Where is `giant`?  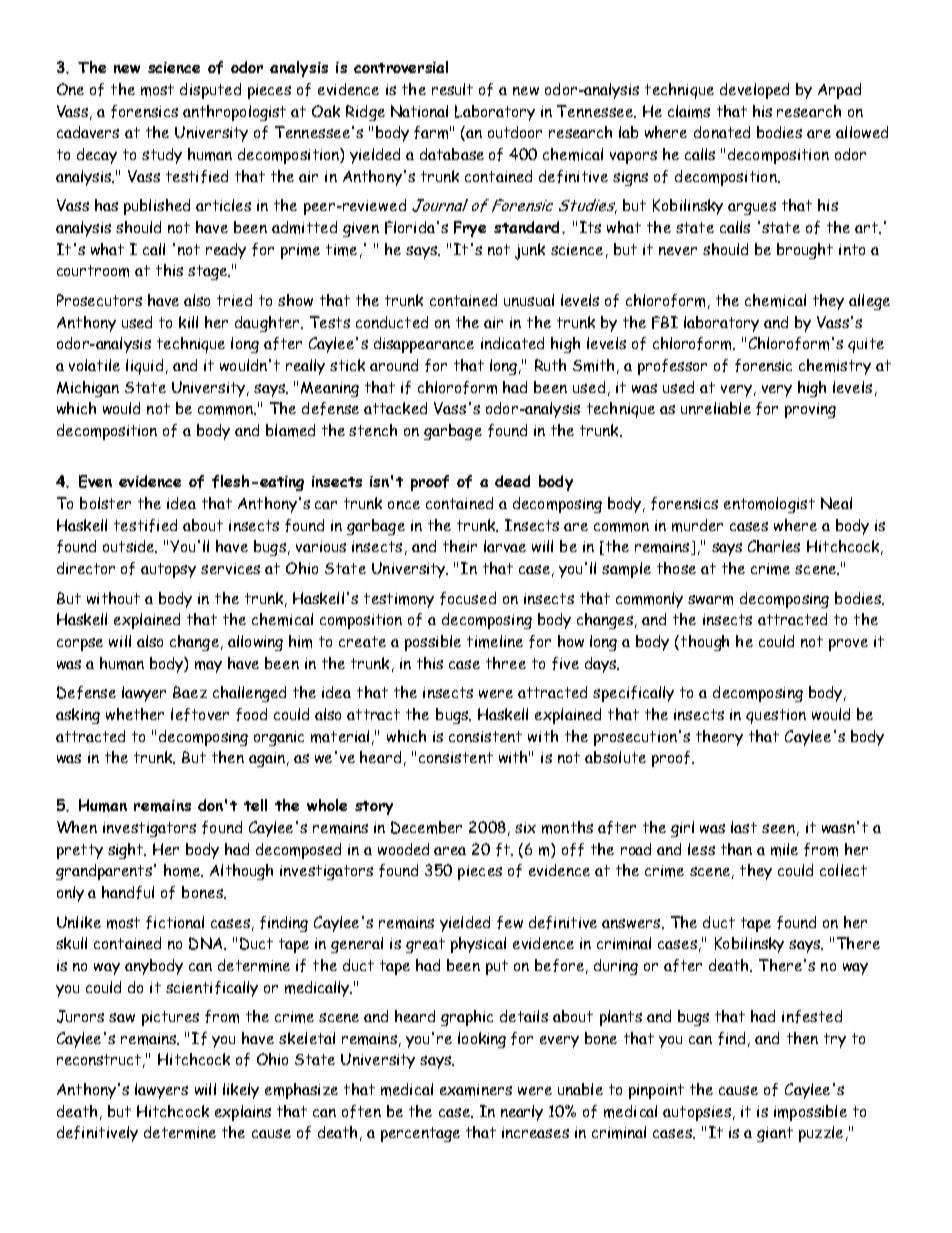
giant is located at coordinates (775, 1134).
